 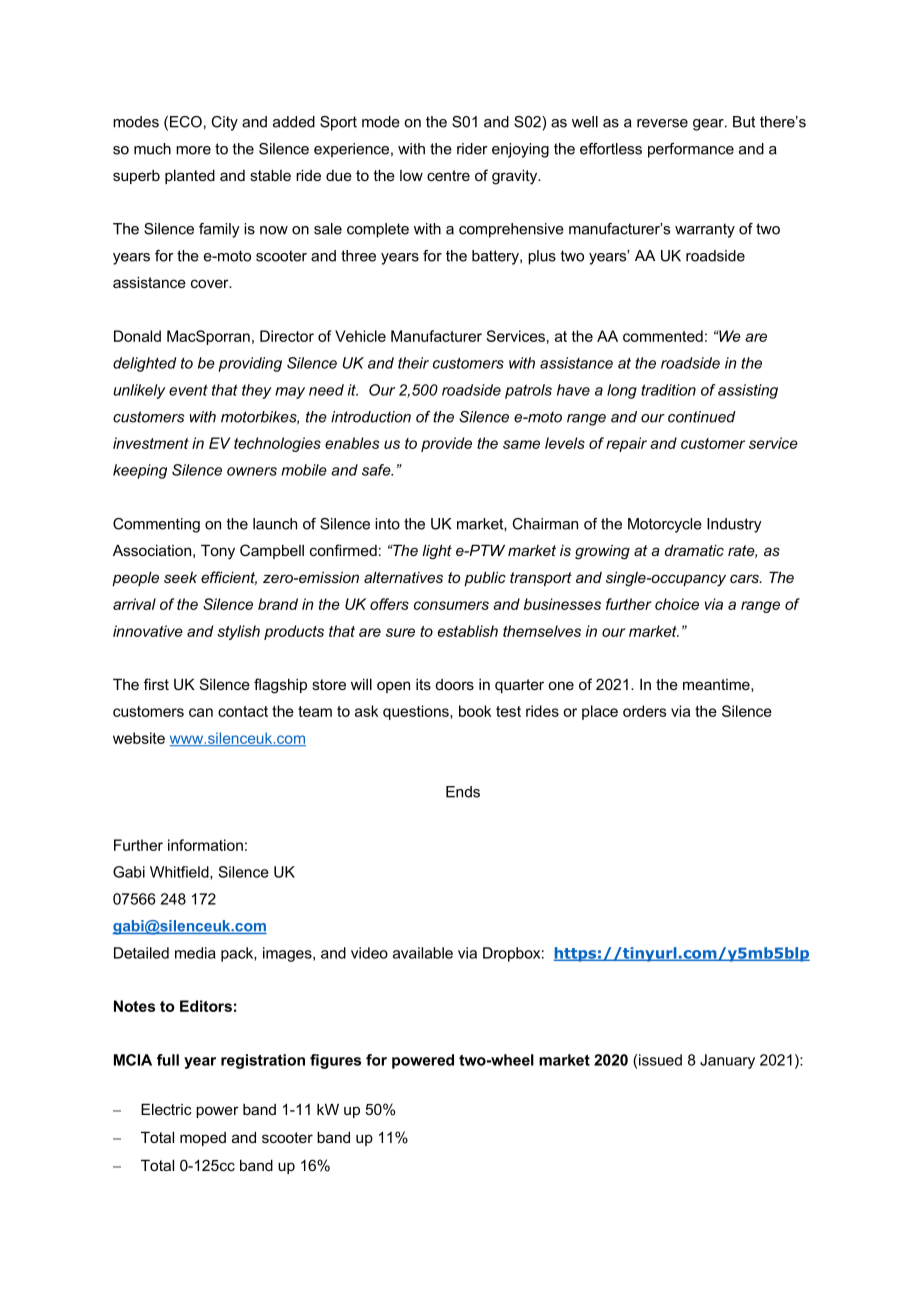 What do you see at coordinates (238, 632) in the image?
I see `stylish` at bounding box center [238, 632].
